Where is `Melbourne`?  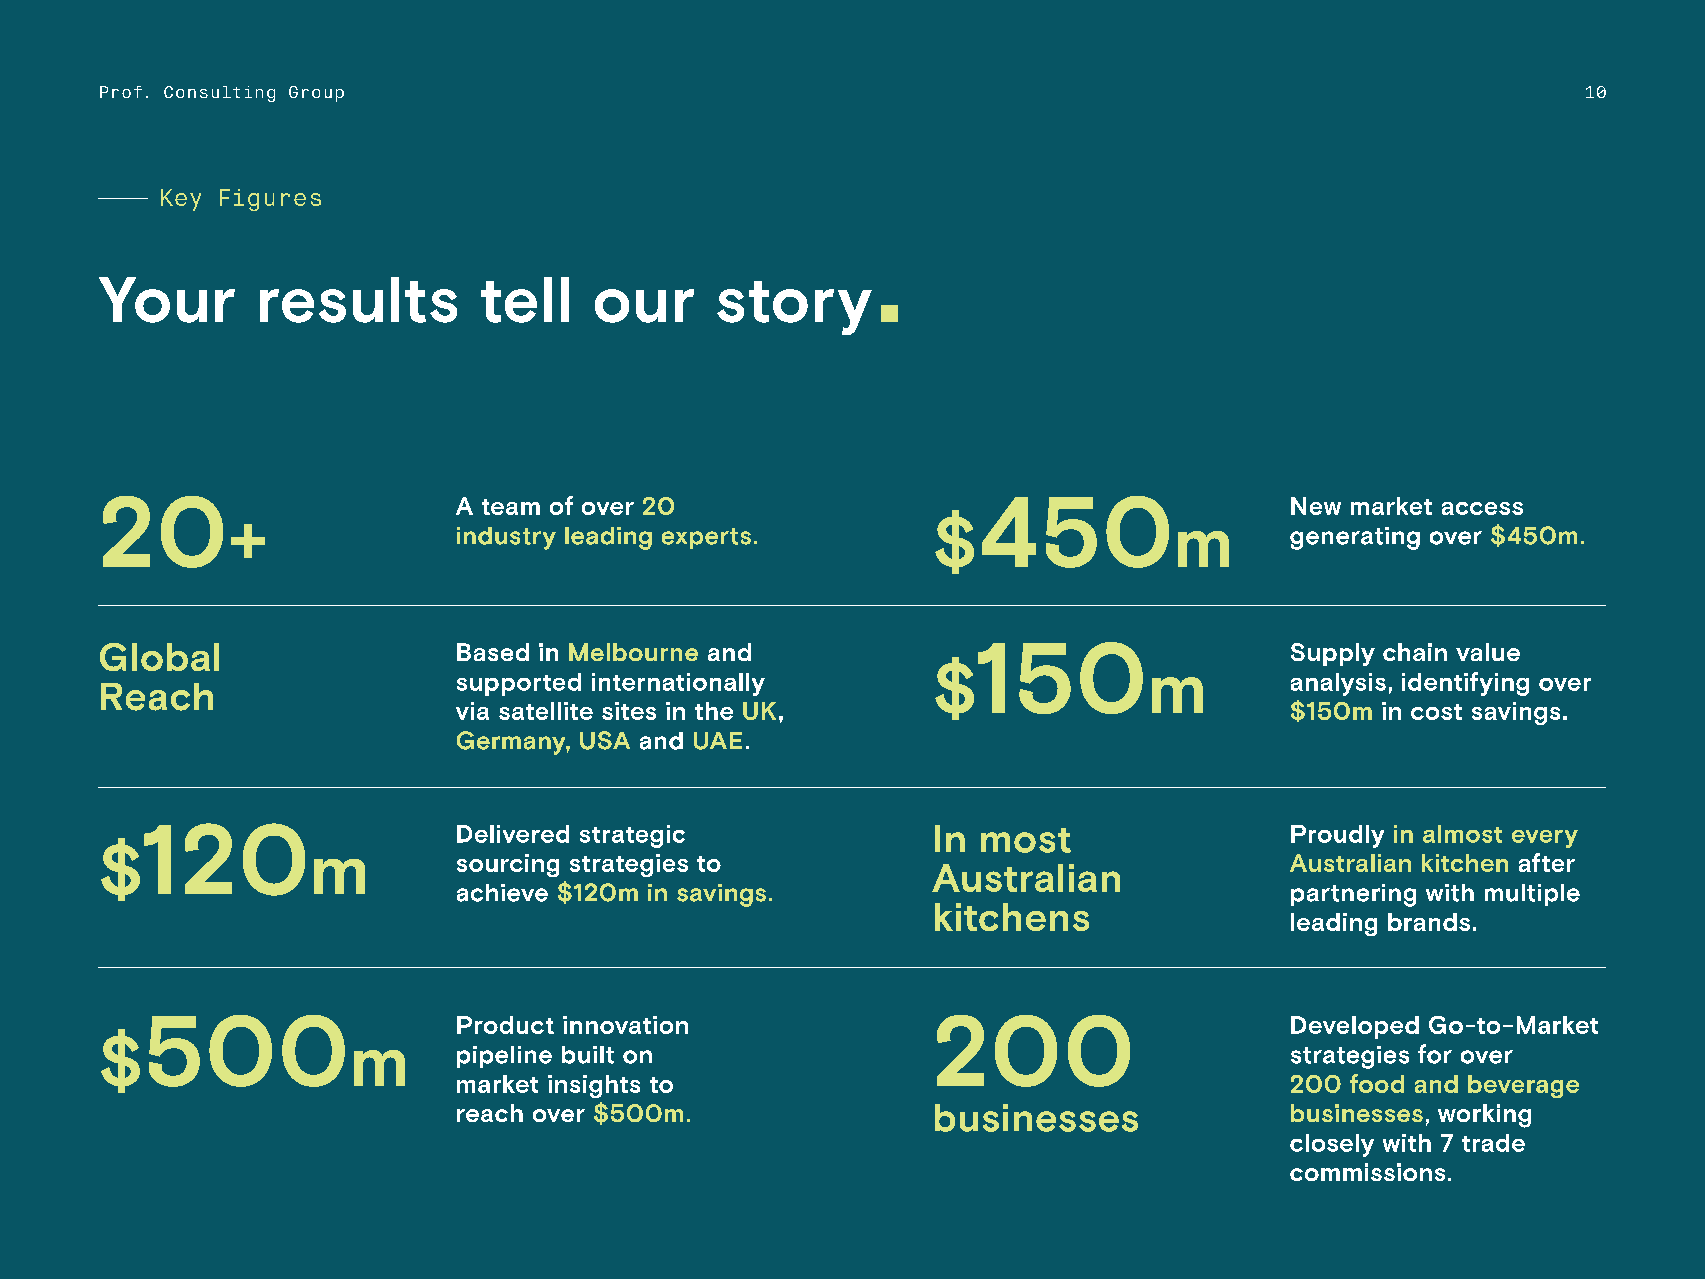 Melbourne is located at coordinates (633, 652).
